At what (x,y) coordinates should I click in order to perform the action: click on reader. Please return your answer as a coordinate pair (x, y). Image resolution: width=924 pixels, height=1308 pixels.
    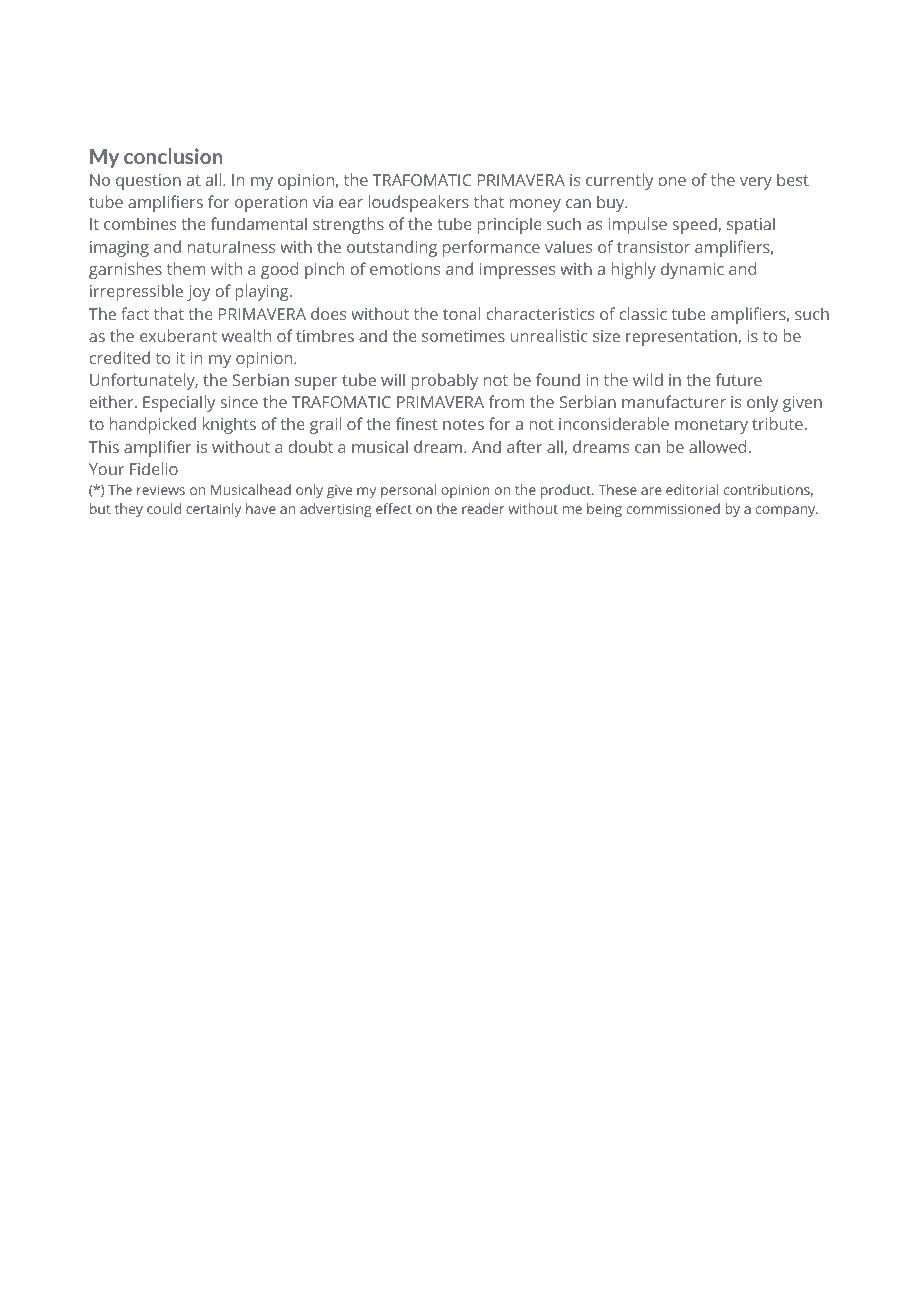
    Looking at the image, I should click on (483, 508).
